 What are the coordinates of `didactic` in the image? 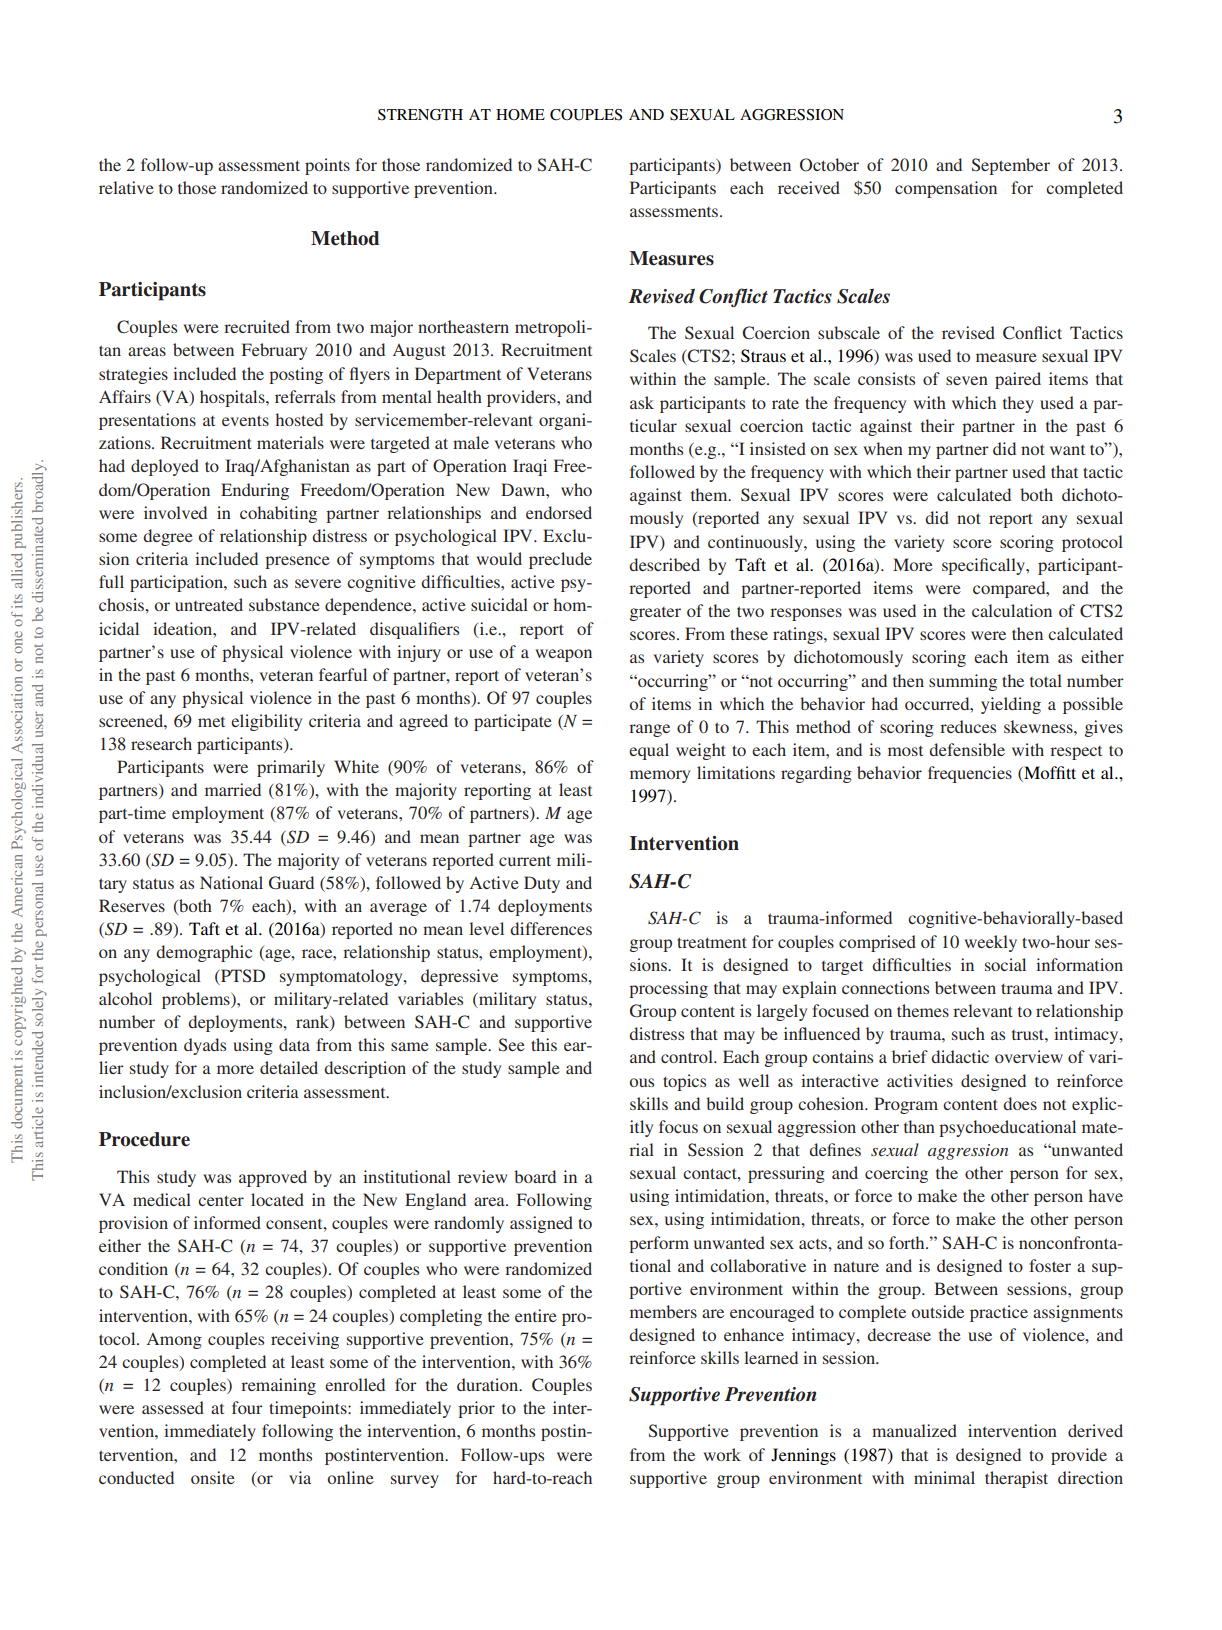 It's located at (960, 1056).
